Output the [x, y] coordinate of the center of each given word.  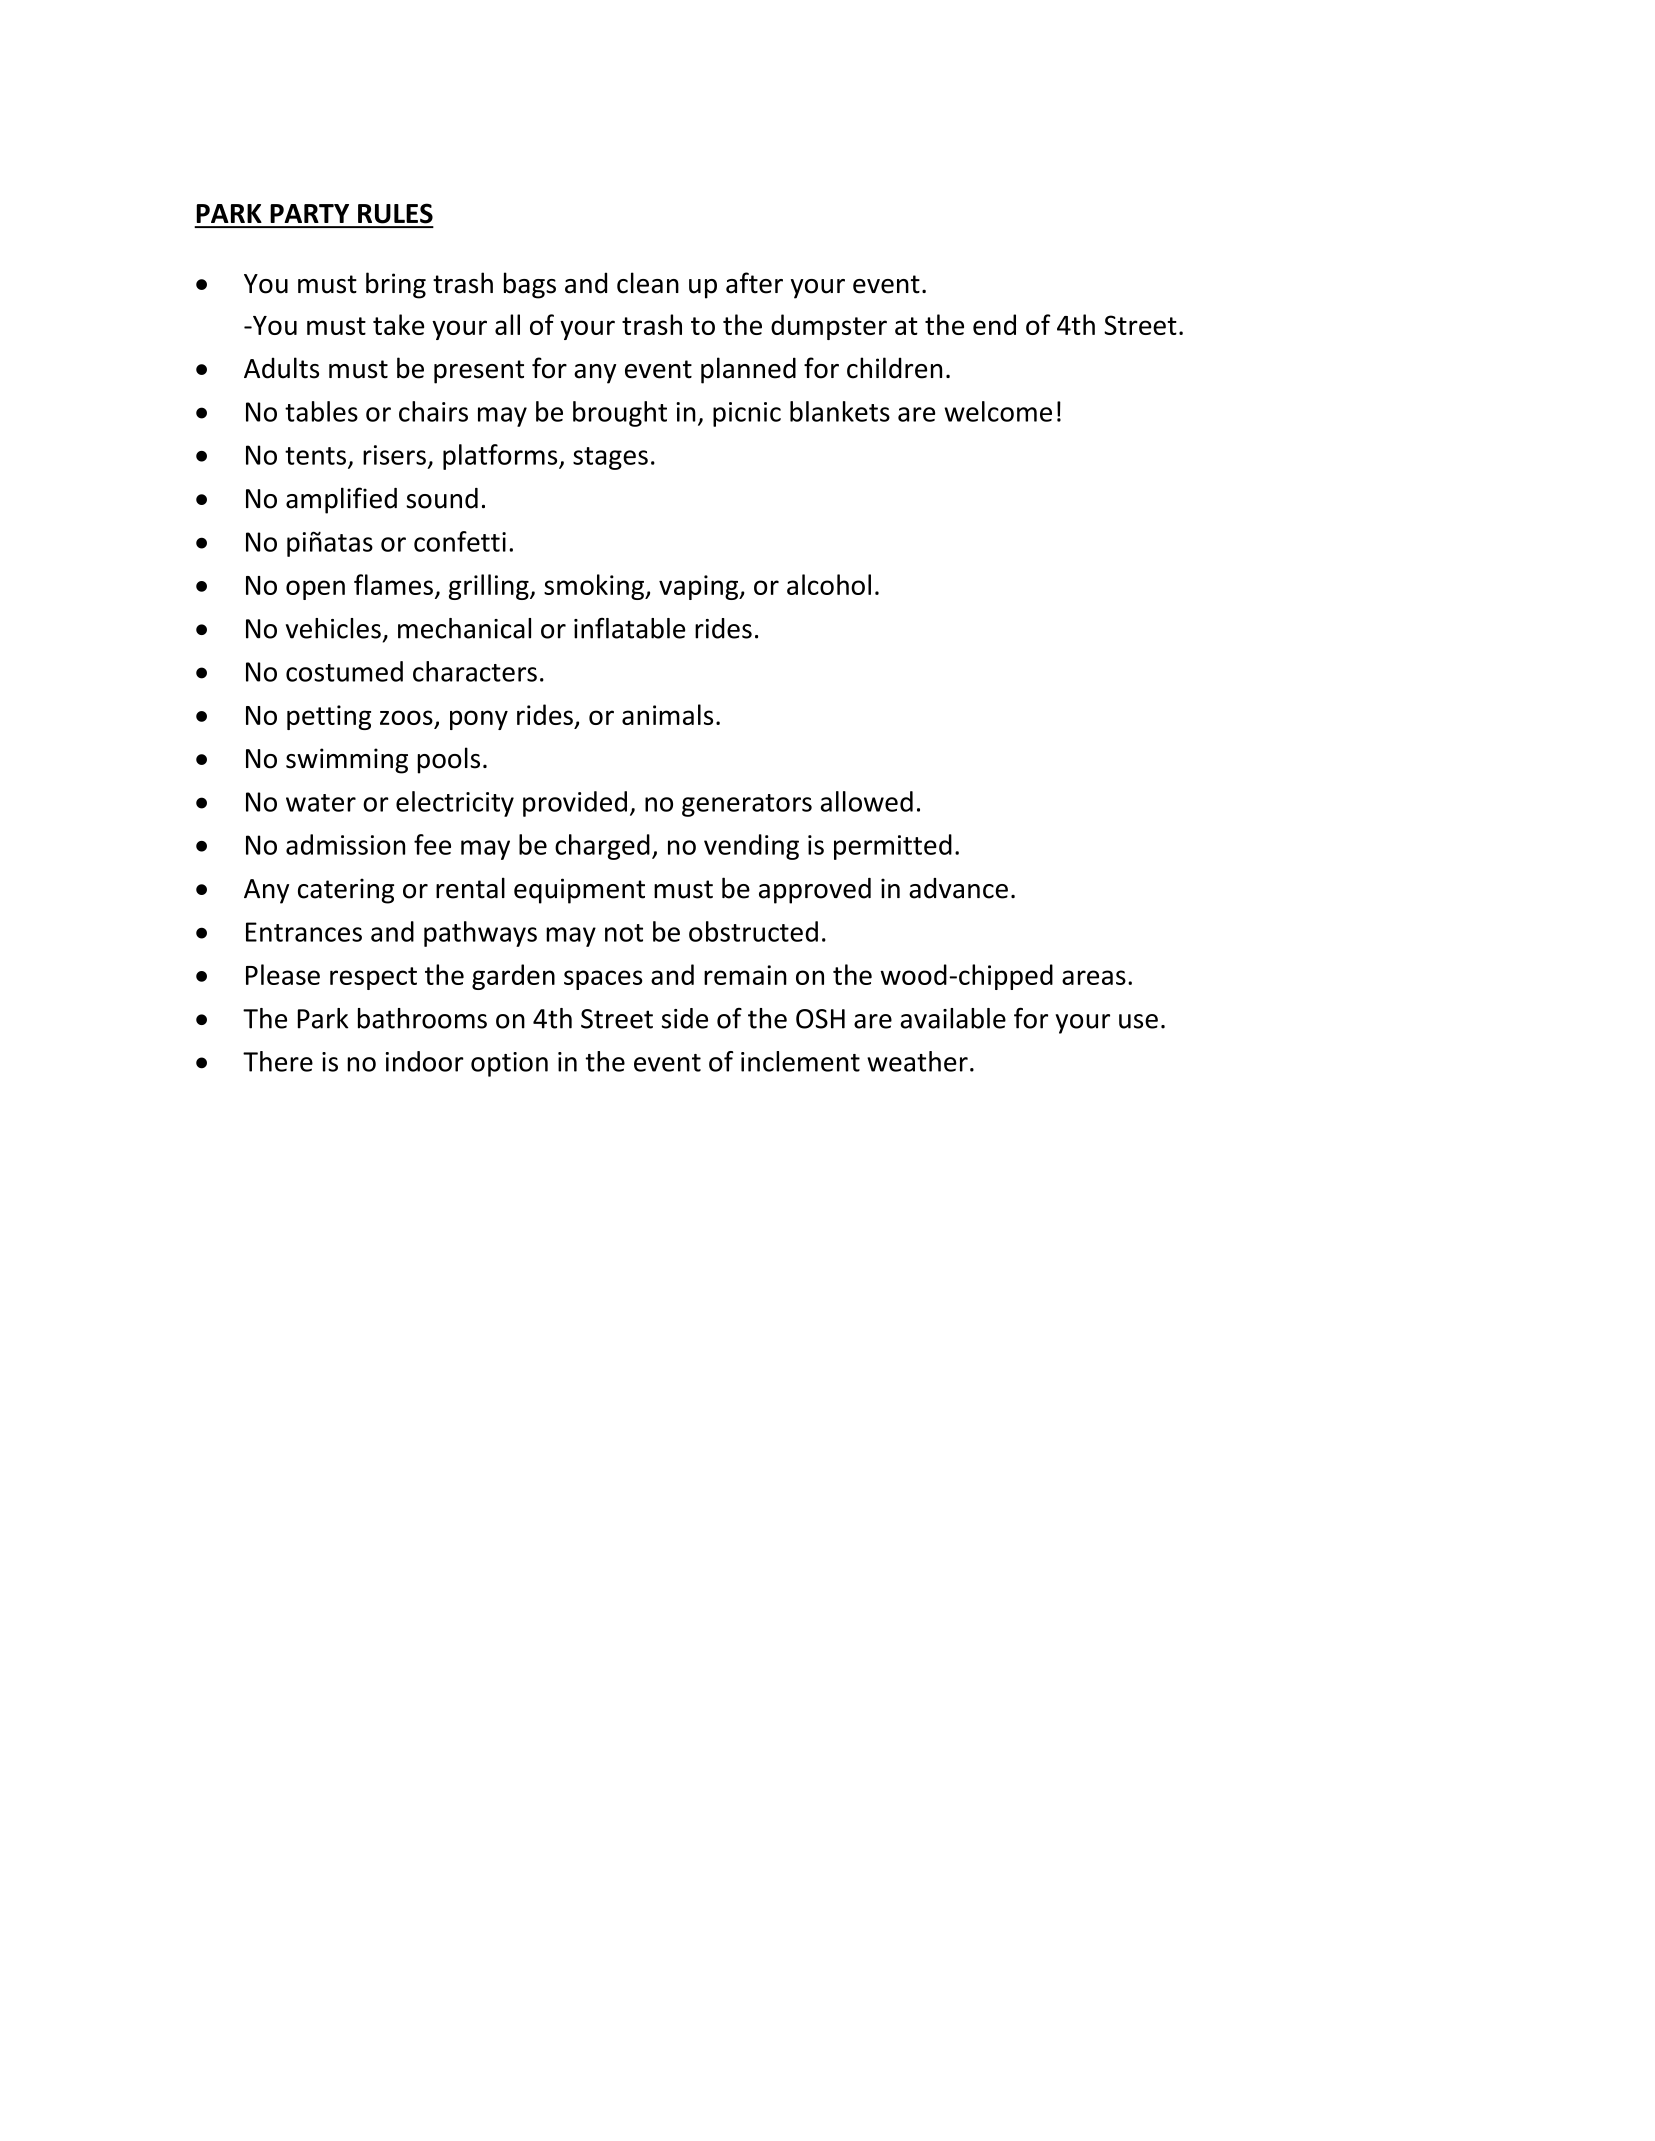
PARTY [309, 213]
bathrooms [422, 1018]
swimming [347, 761]
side [685, 1018]
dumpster [829, 327]
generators [747, 805]
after [754, 283]
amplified [341, 500]
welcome [998, 411]
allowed [867, 801]
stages [610, 458]
